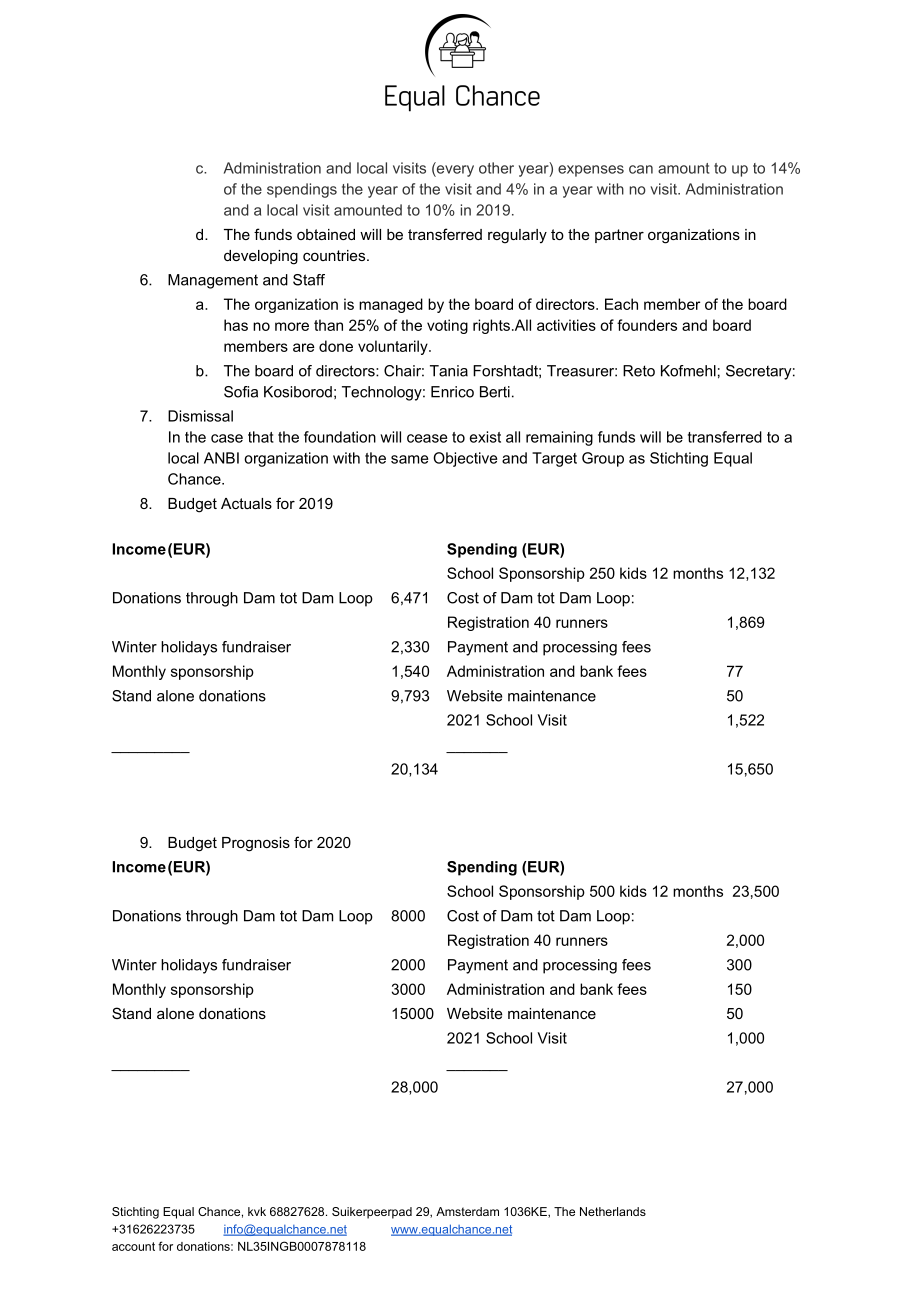 The height and width of the image is (1308, 924). What do you see at coordinates (326, 234) in the image?
I see `obtained` at bounding box center [326, 234].
